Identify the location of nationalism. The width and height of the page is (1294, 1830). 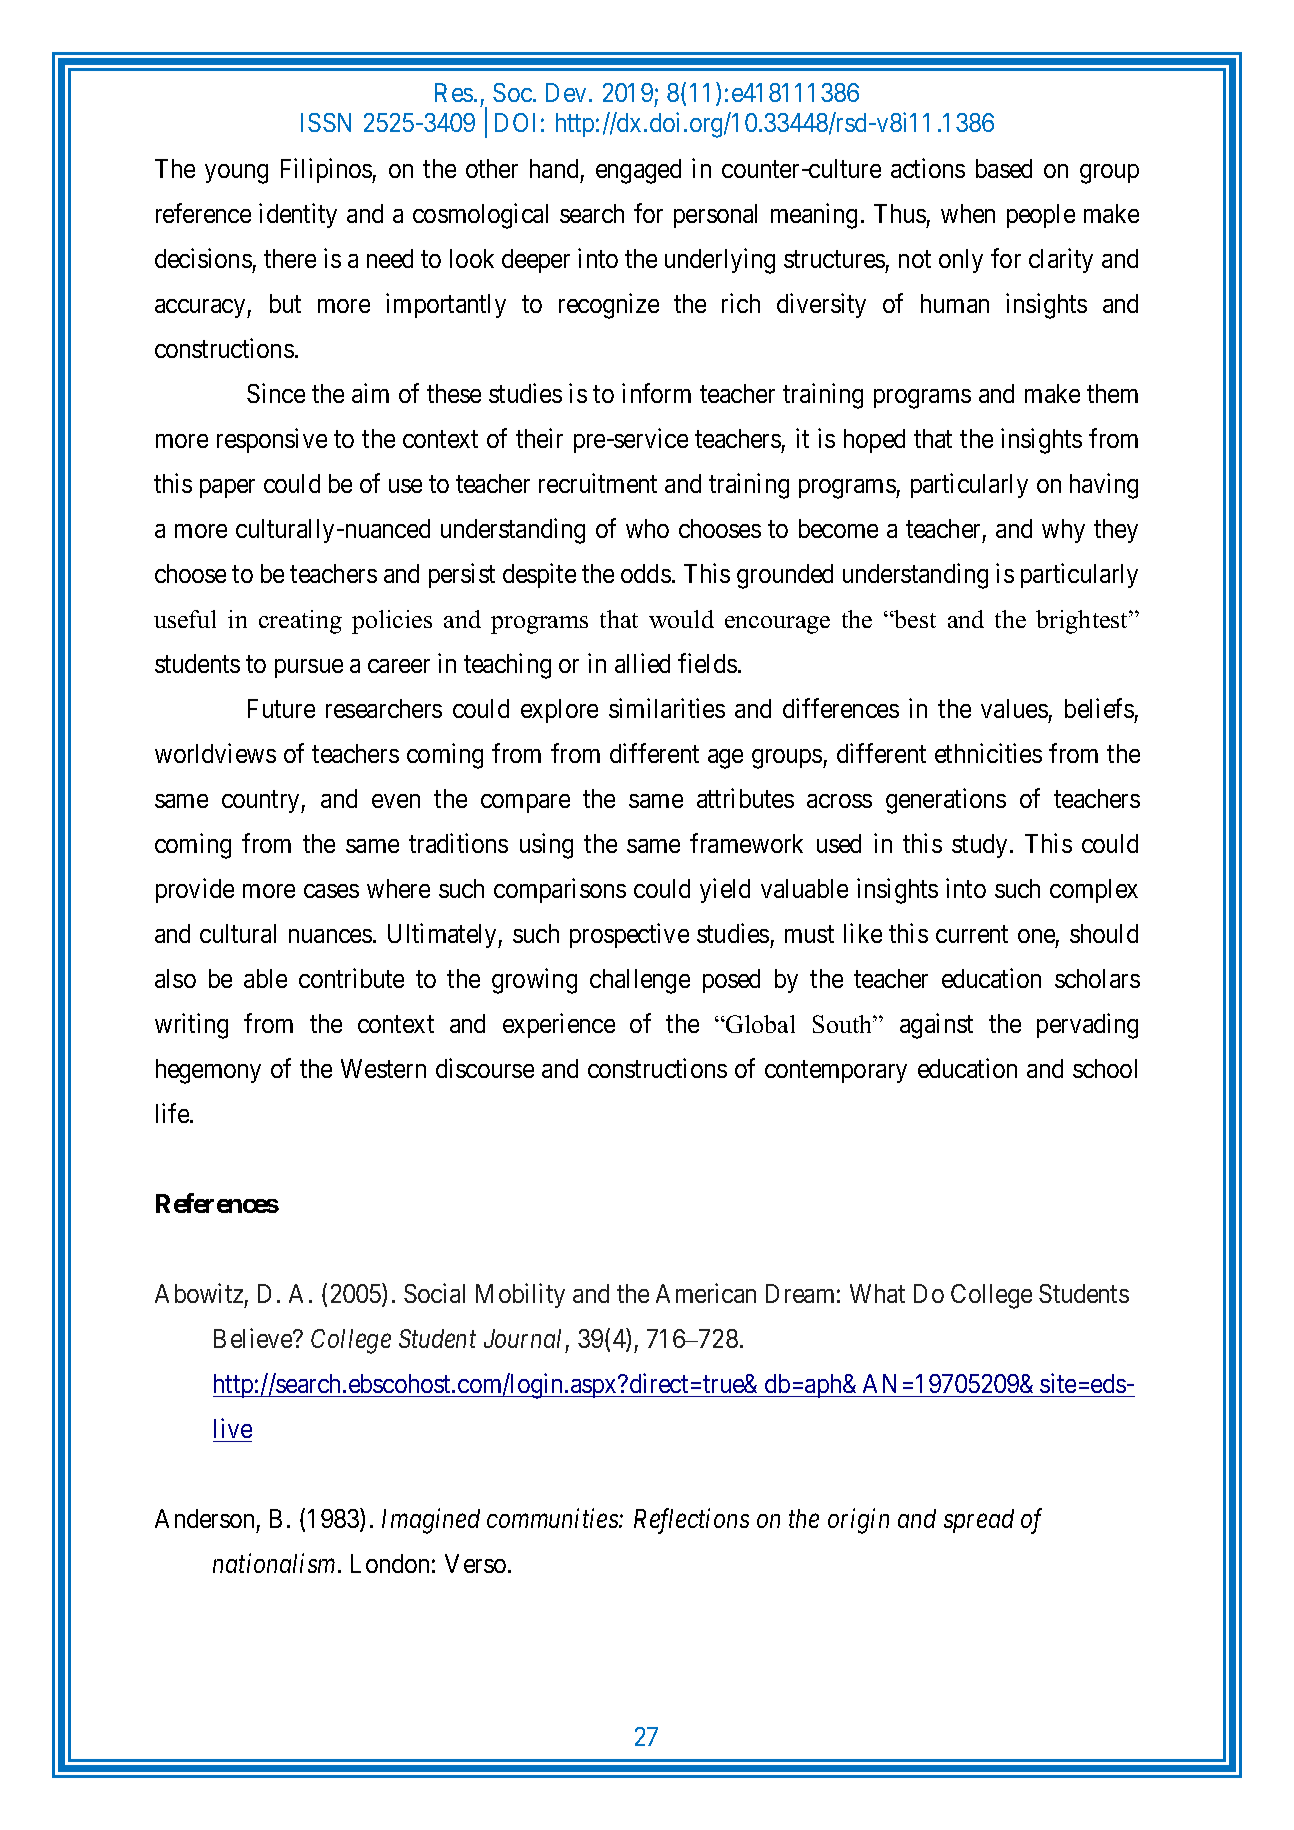
(274, 1563).
